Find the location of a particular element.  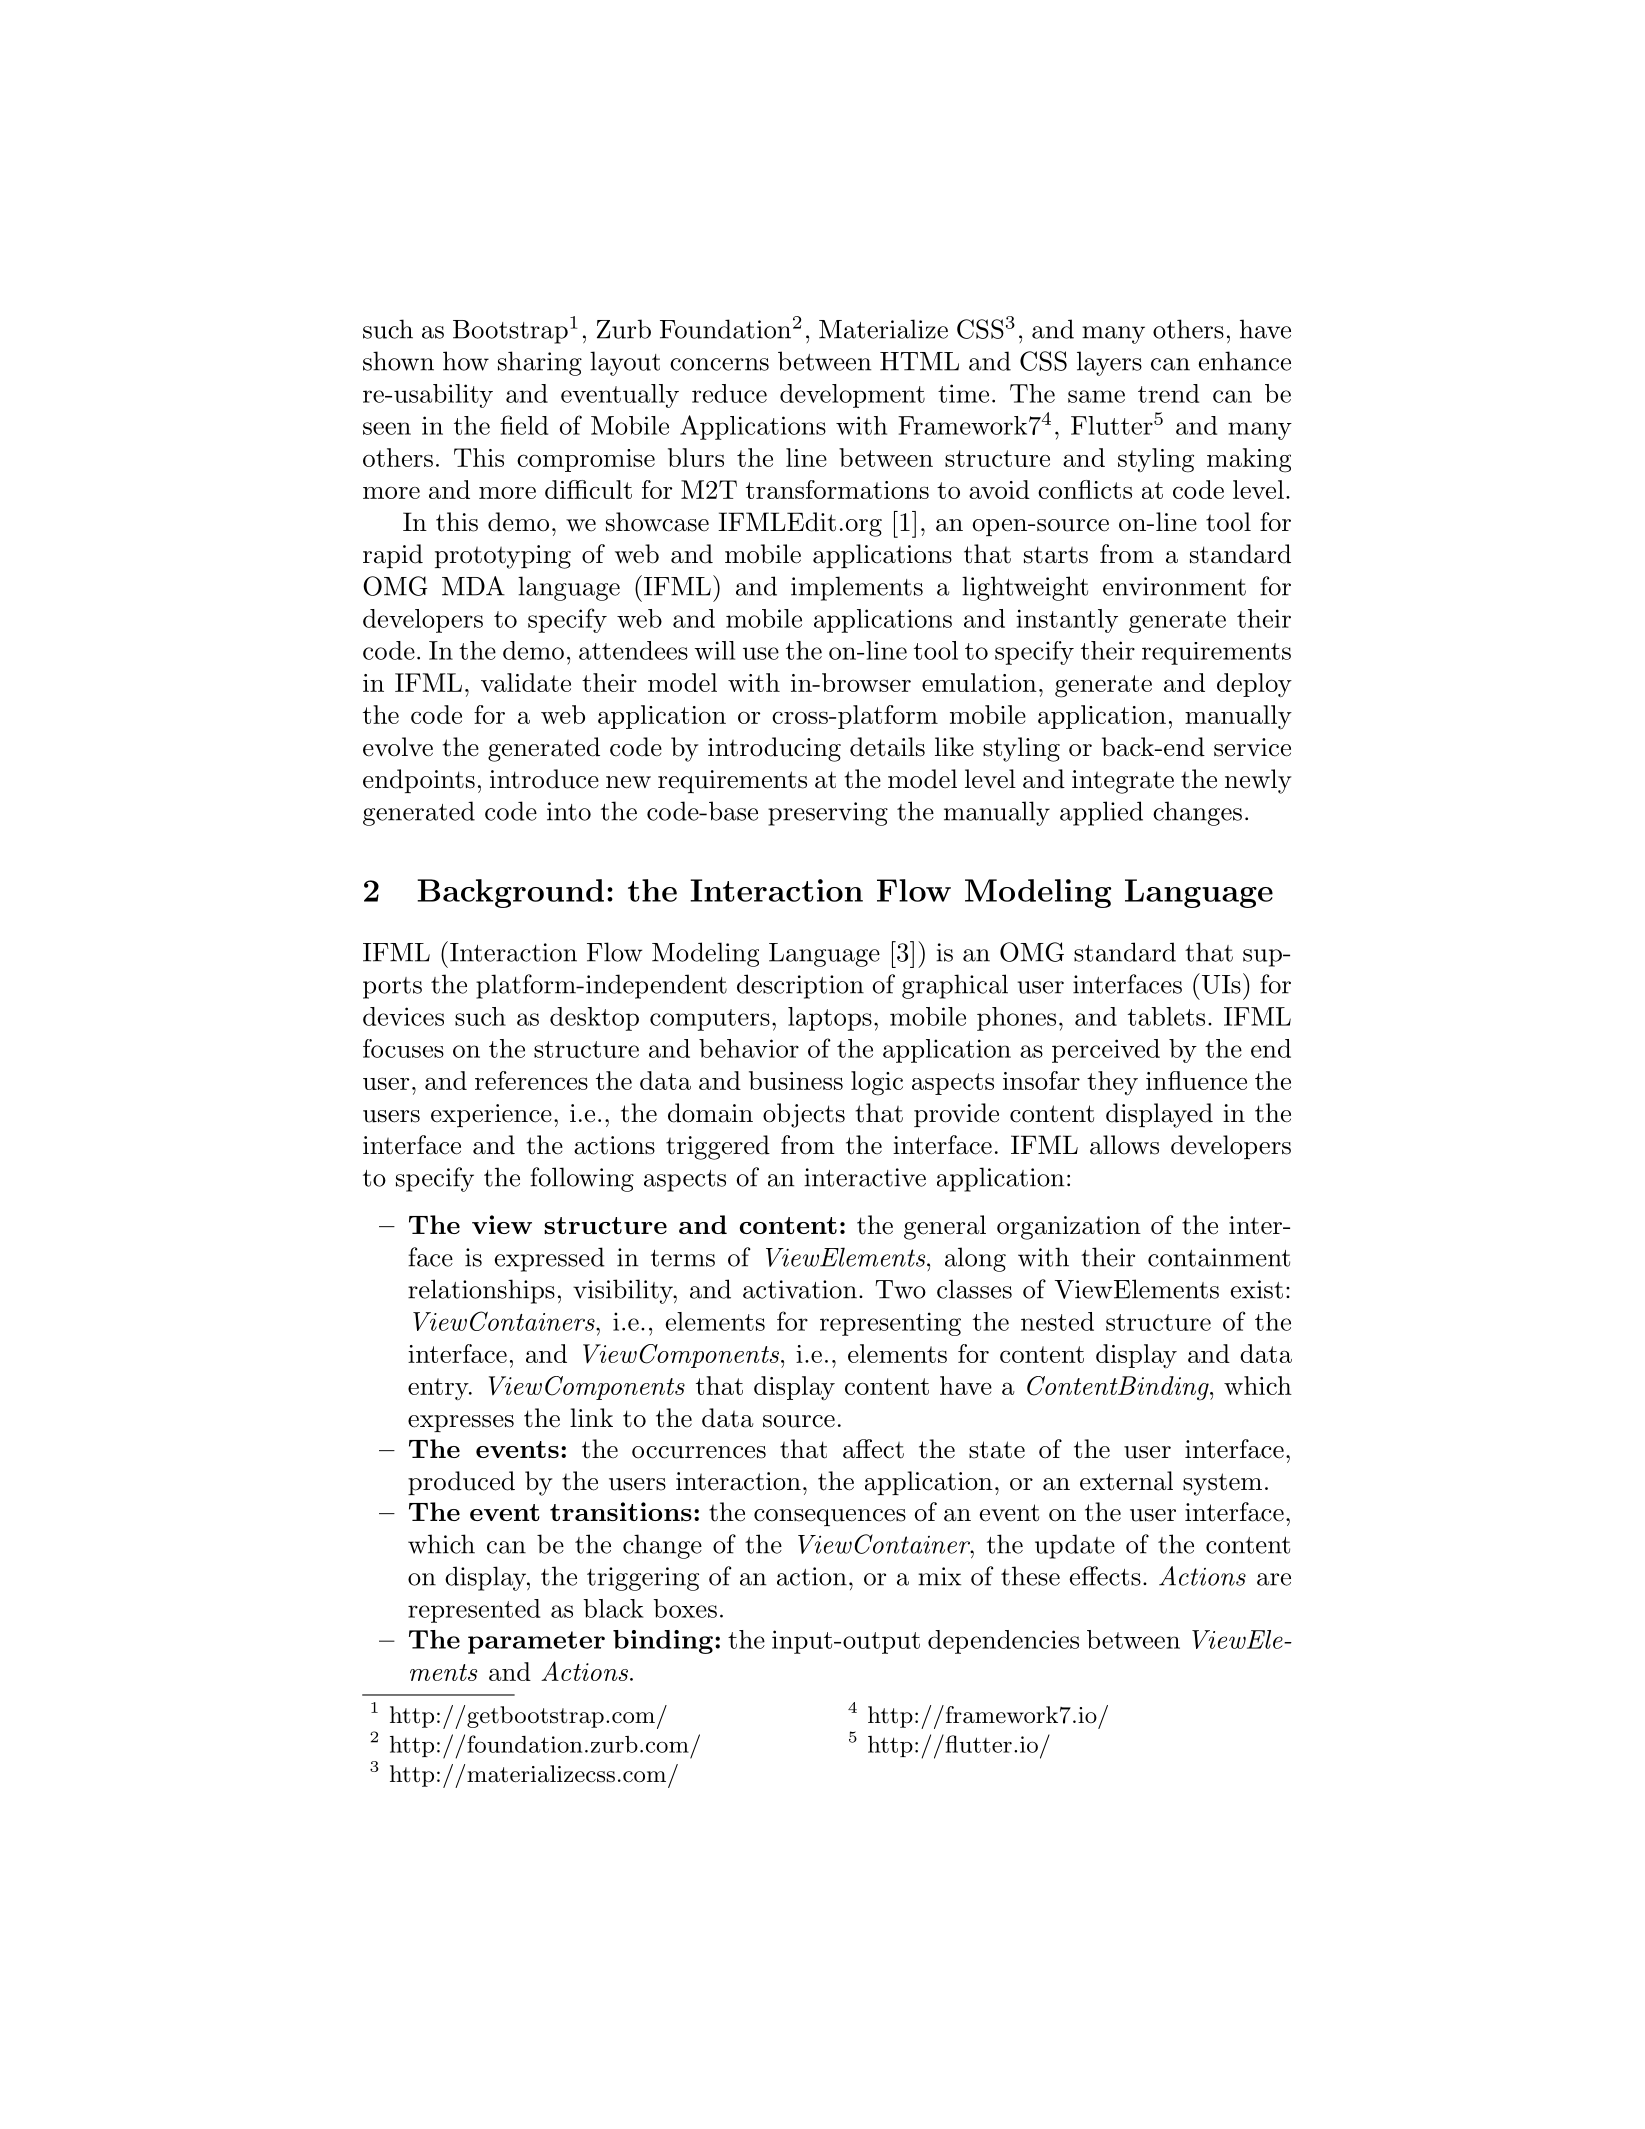

following is located at coordinates (582, 1179).
